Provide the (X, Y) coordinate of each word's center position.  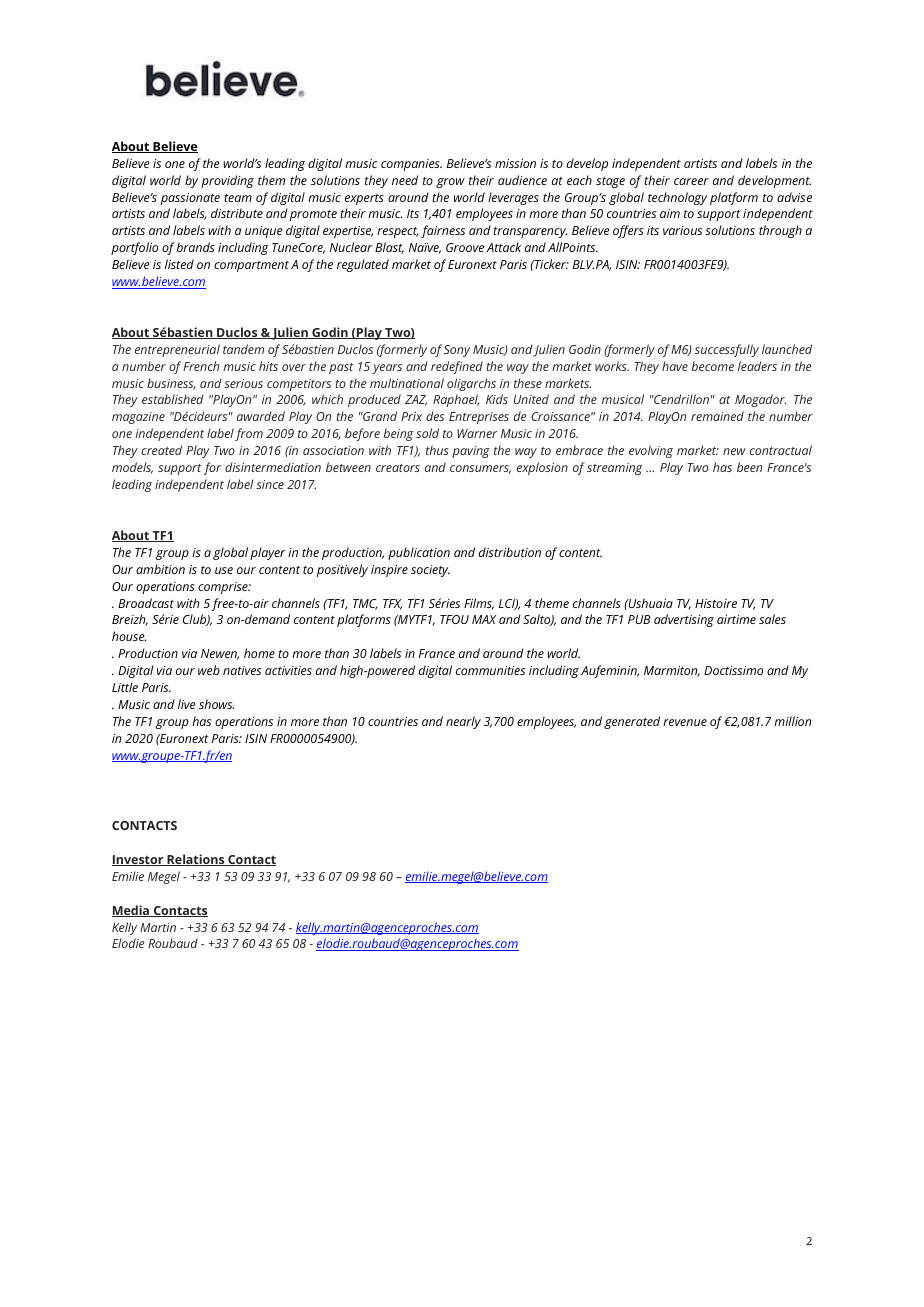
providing (227, 181)
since (270, 484)
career (691, 181)
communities (490, 670)
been (749, 467)
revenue (685, 722)
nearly (463, 722)
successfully (727, 350)
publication (419, 553)
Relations (196, 860)
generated (632, 722)
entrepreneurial (177, 350)
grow (450, 183)
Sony (457, 351)
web (209, 670)
